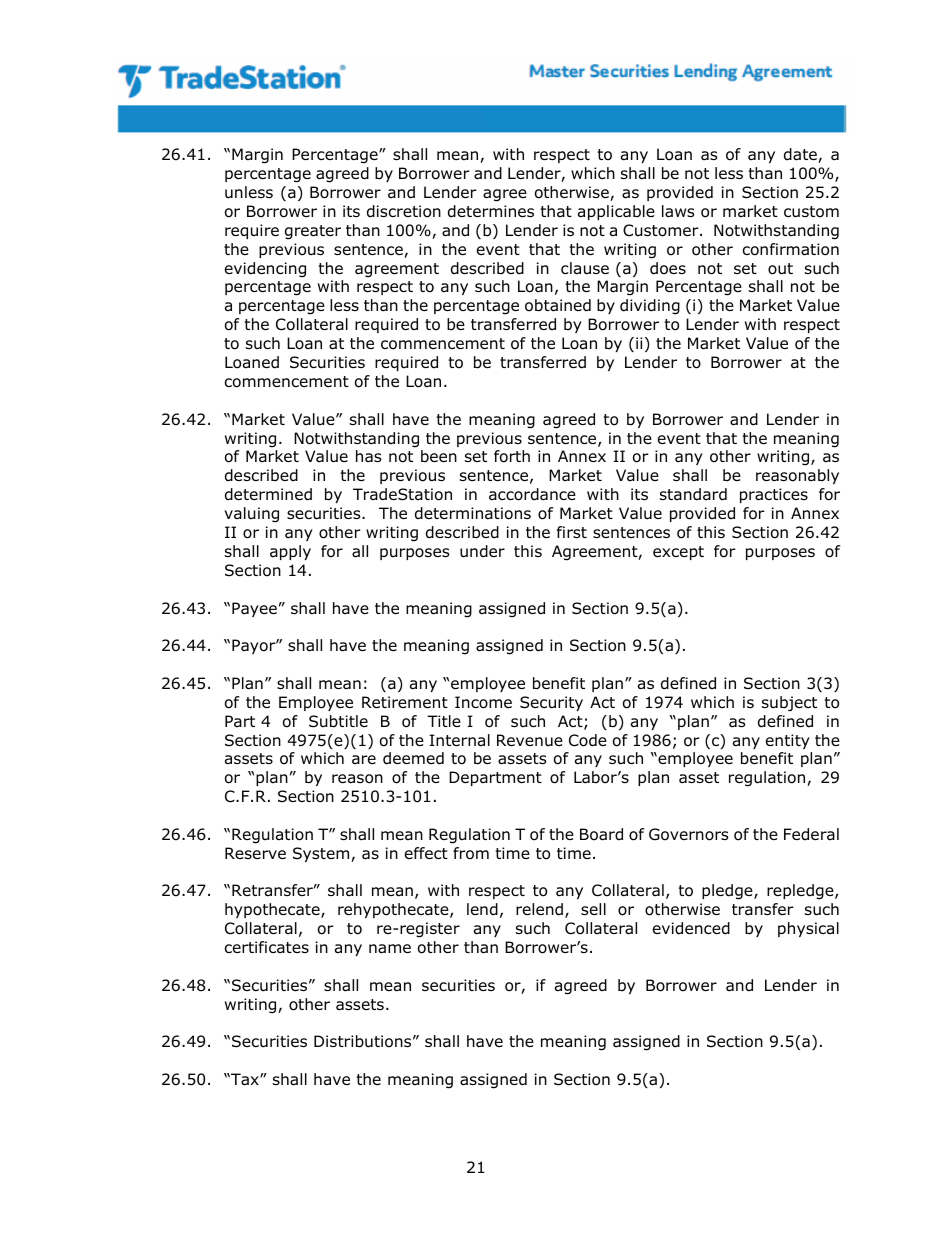  Describe the element at coordinates (267, 947) in the screenshot. I see `certificates` at that location.
